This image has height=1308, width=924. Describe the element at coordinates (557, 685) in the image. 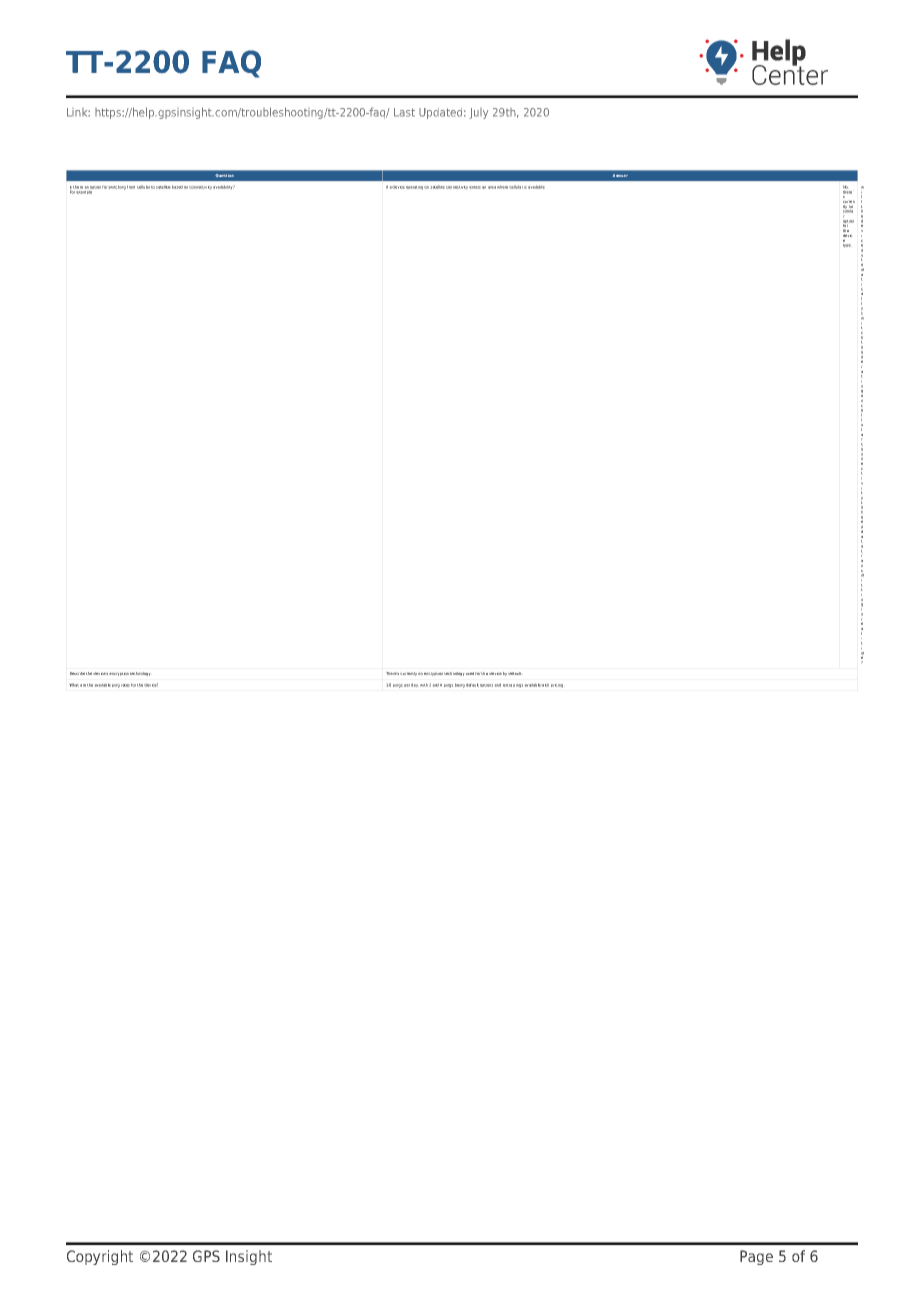

I see `pricing` at that location.
